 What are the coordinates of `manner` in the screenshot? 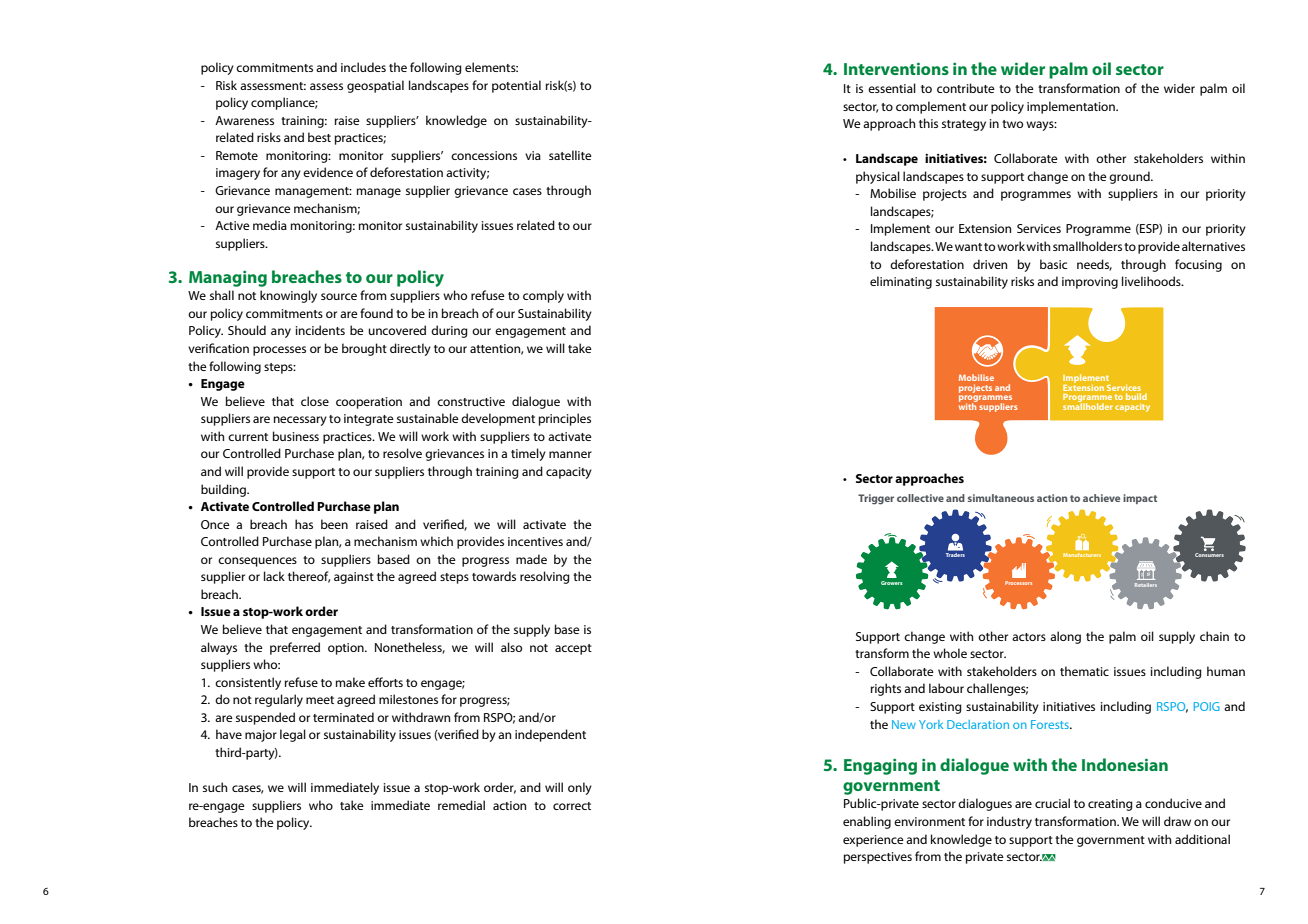 It's located at (570, 454).
